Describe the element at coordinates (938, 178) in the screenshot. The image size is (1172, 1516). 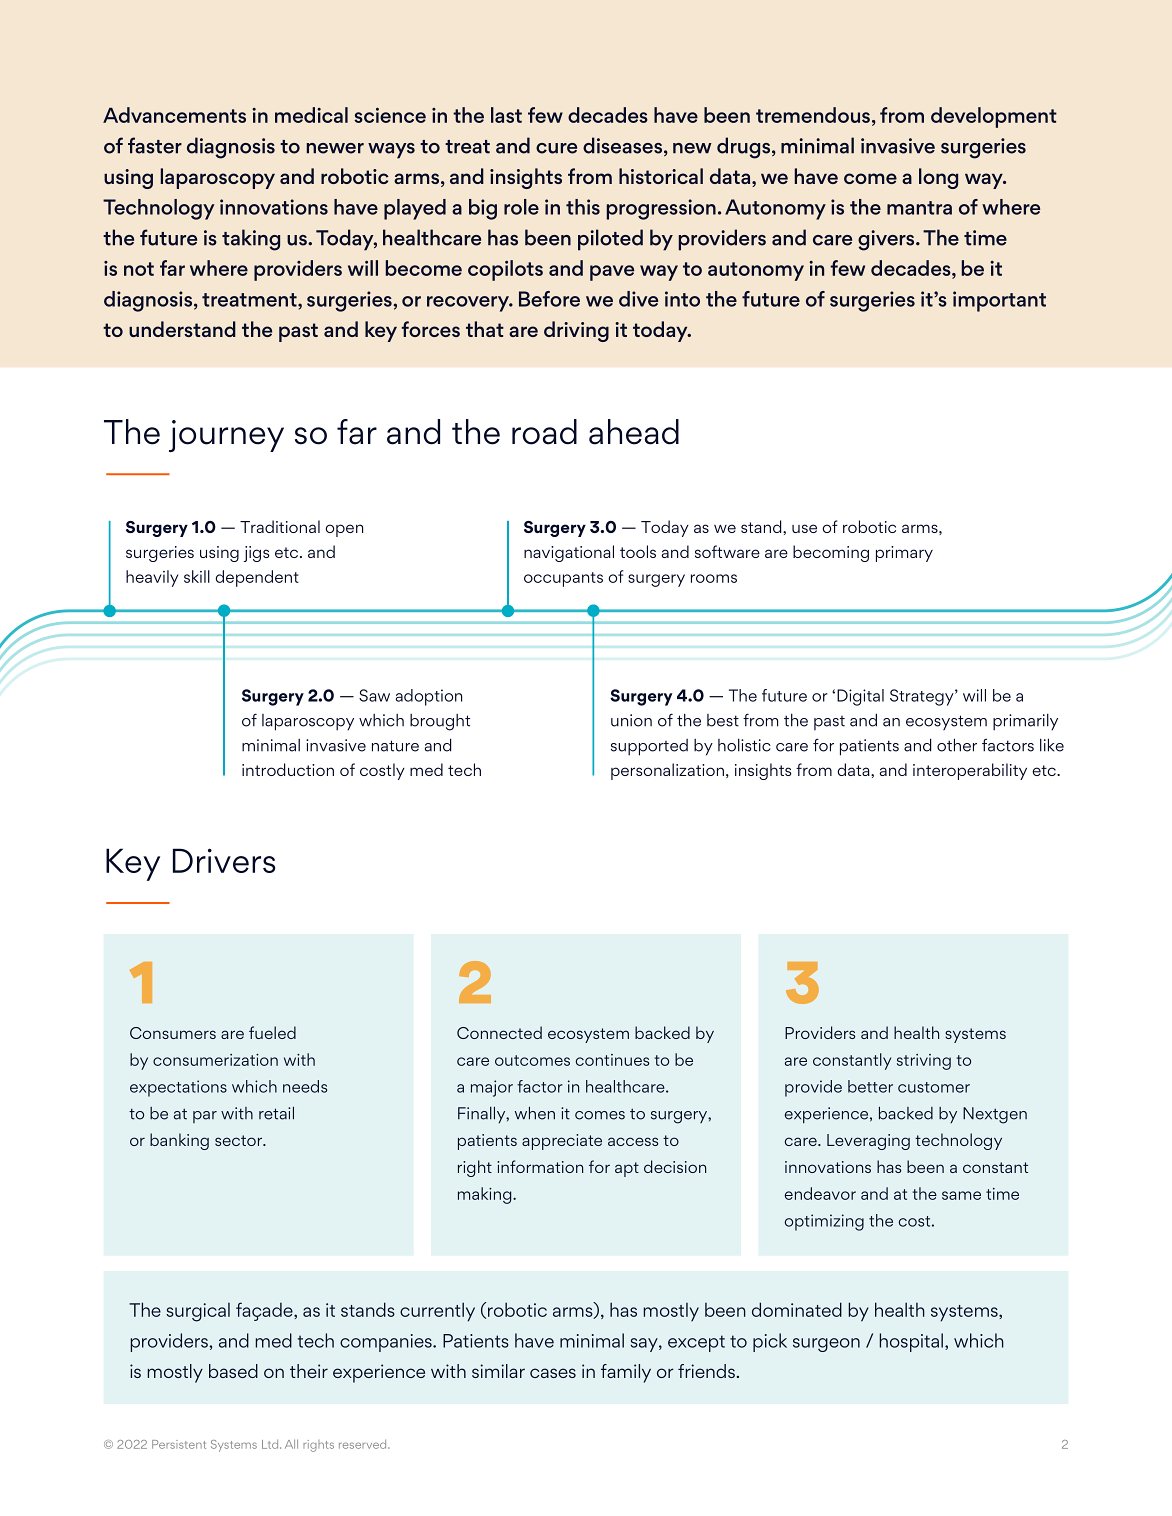
I see `long` at that location.
